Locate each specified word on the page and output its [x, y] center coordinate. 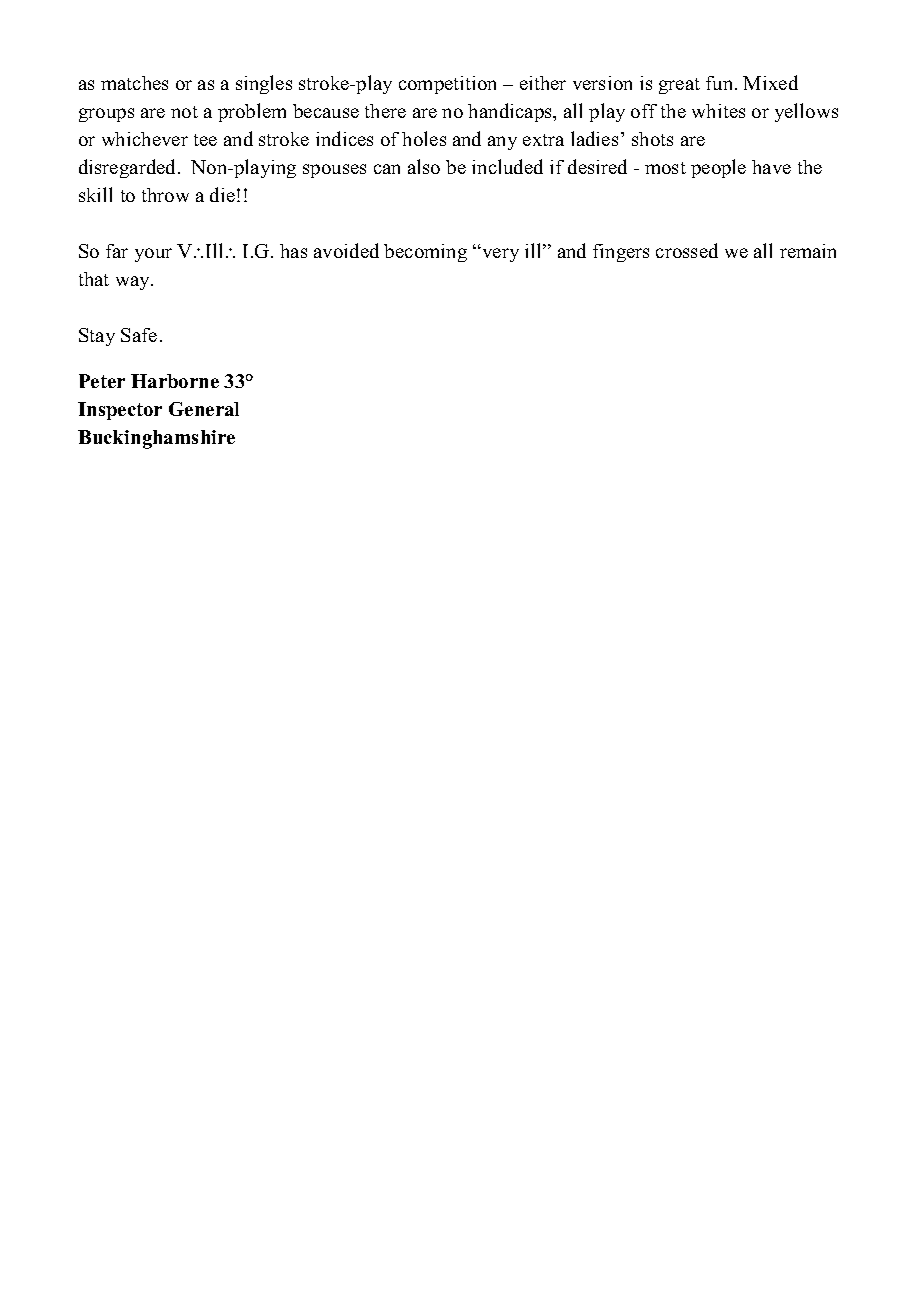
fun [721, 83]
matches [134, 83]
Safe [139, 335]
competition [447, 85]
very [499, 254]
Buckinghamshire [156, 439]
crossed [687, 250]
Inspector [120, 411]
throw [165, 195]
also [424, 166]
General [204, 409]
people [718, 168]
